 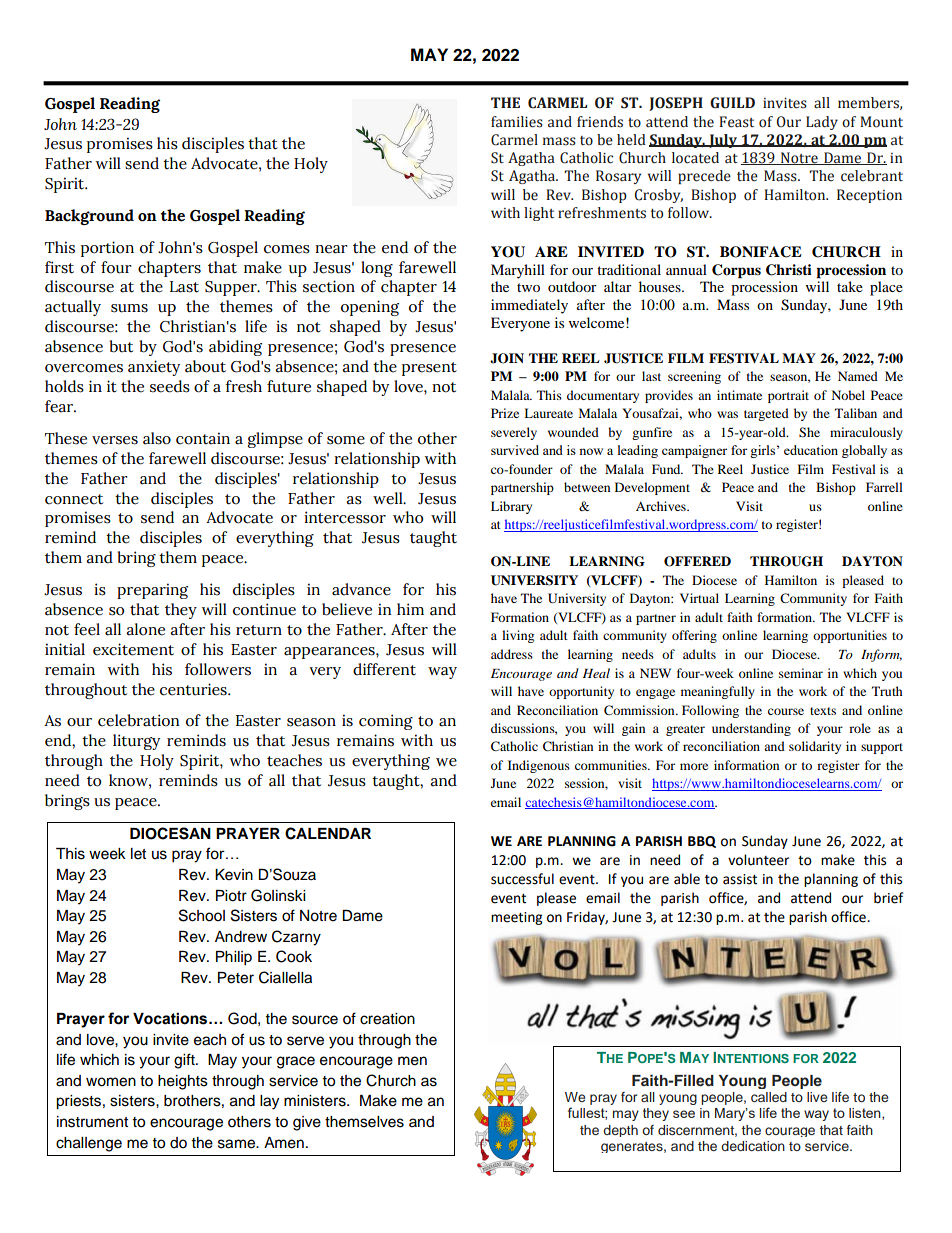 I want to click on depth, so click(x=620, y=1131).
